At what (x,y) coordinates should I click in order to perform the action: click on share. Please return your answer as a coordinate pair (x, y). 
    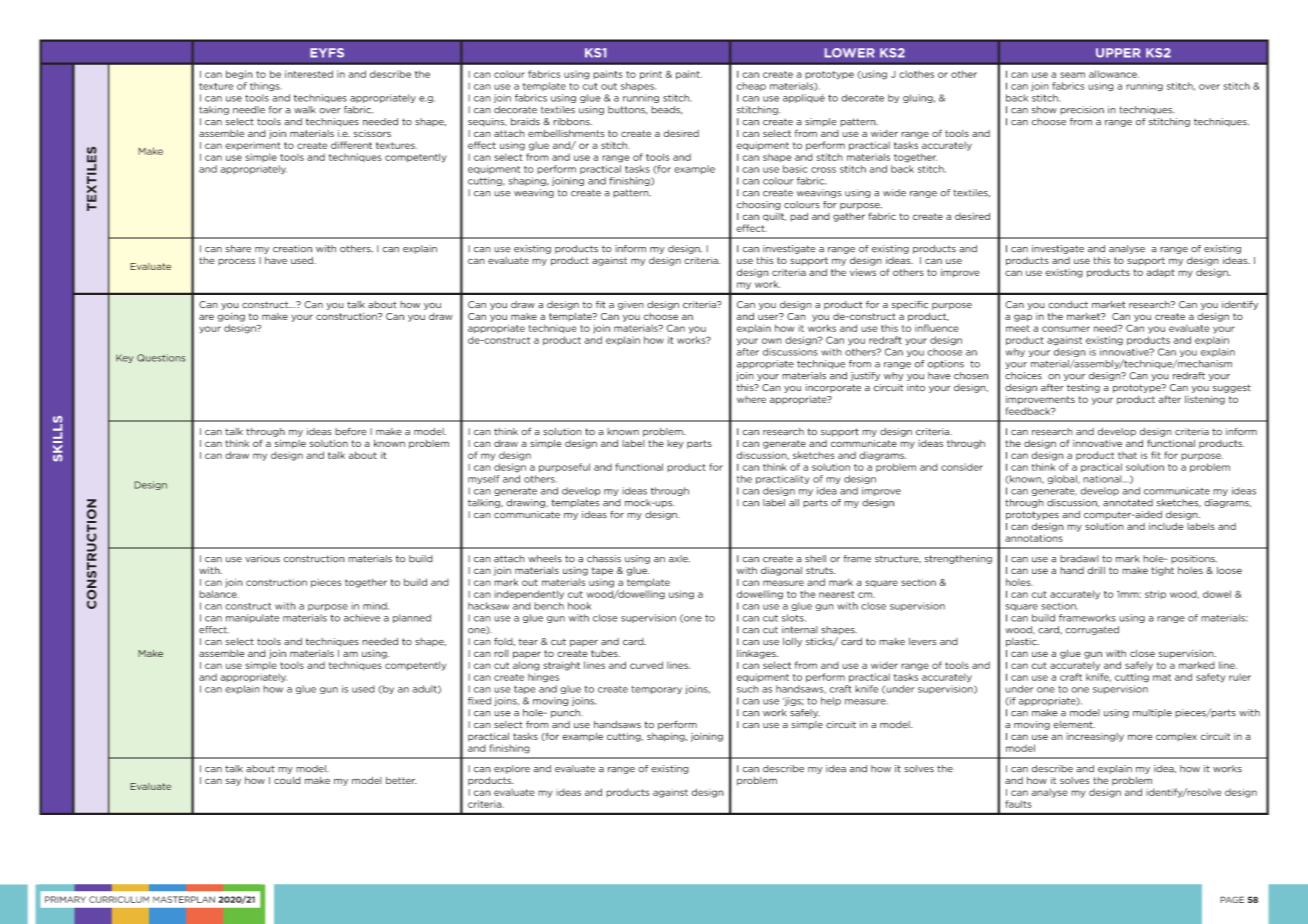
    Looking at the image, I should click on (238, 249).
